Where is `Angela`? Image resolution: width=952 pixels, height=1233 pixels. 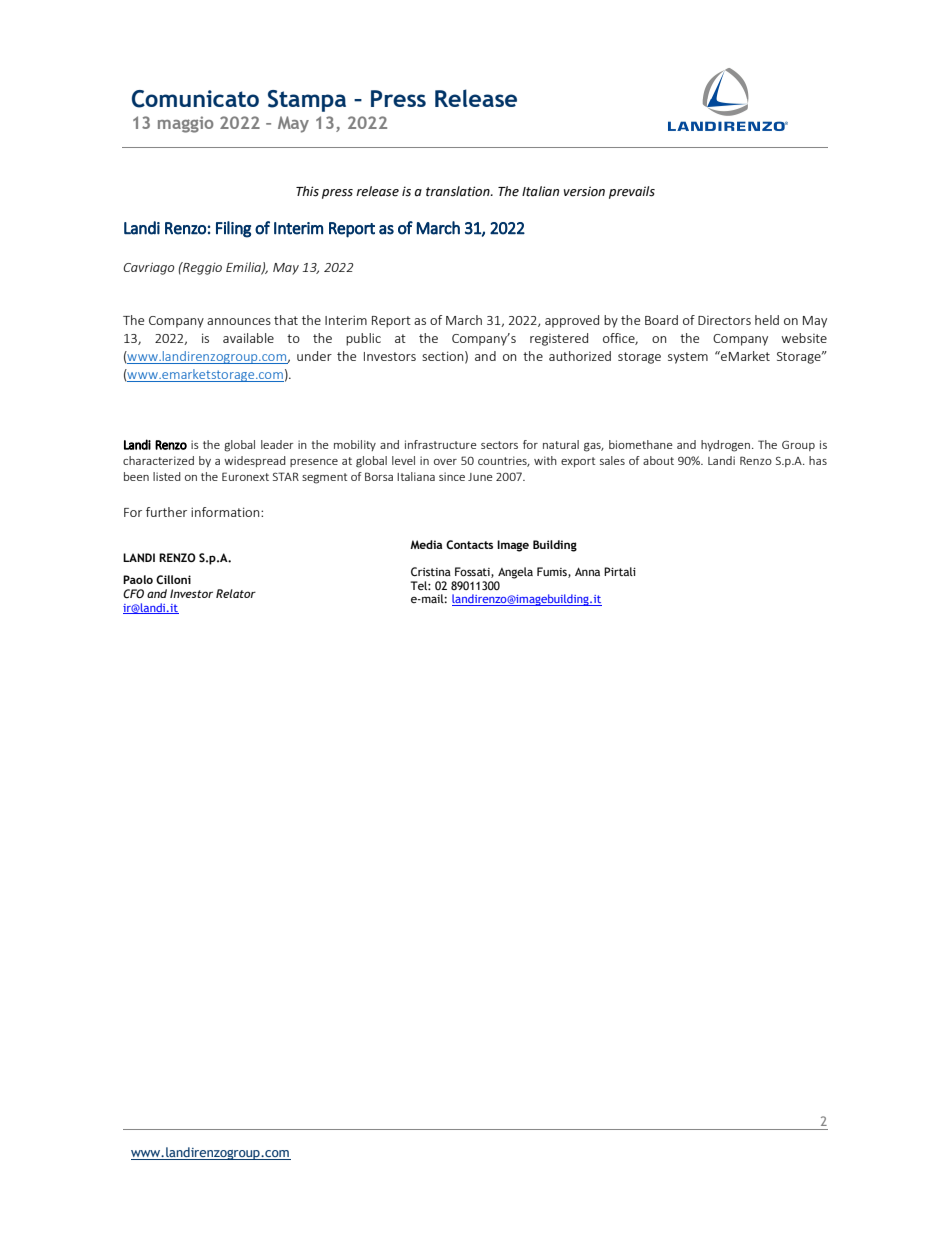
Angela is located at coordinates (515, 573).
